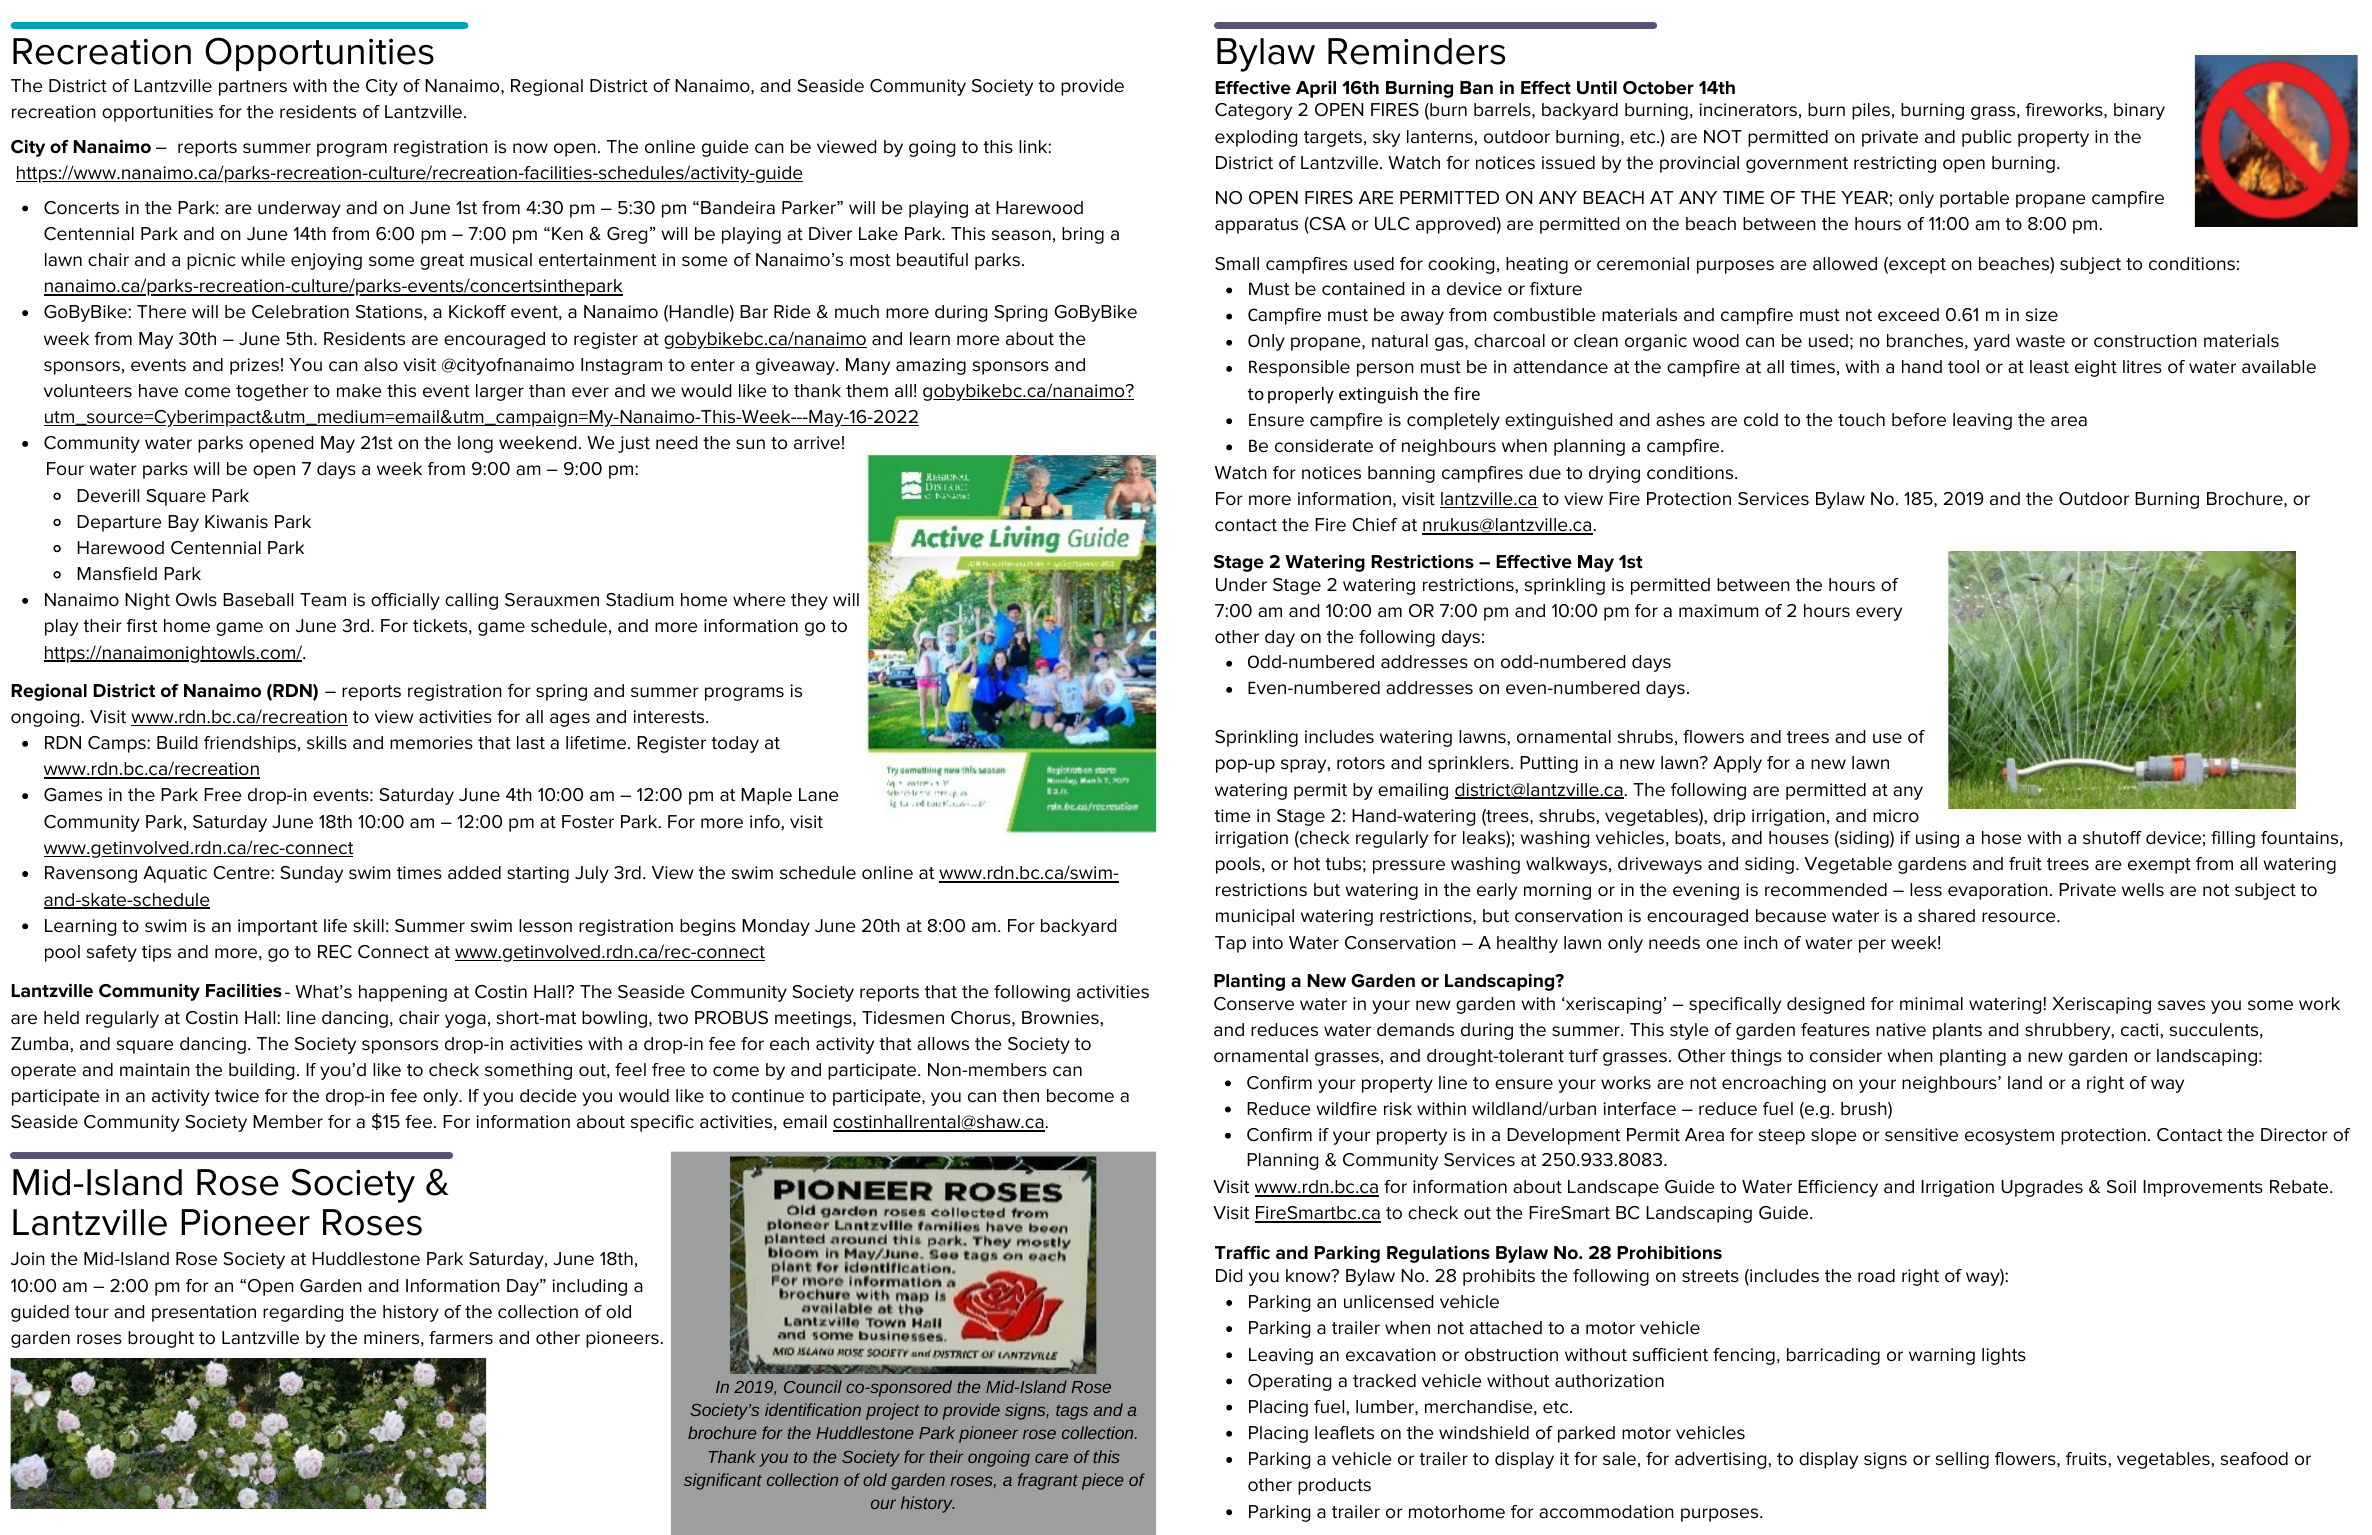 The image size is (2372, 1535). Describe the element at coordinates (1919, 420) in the screenshot. I see `before` at that location.
